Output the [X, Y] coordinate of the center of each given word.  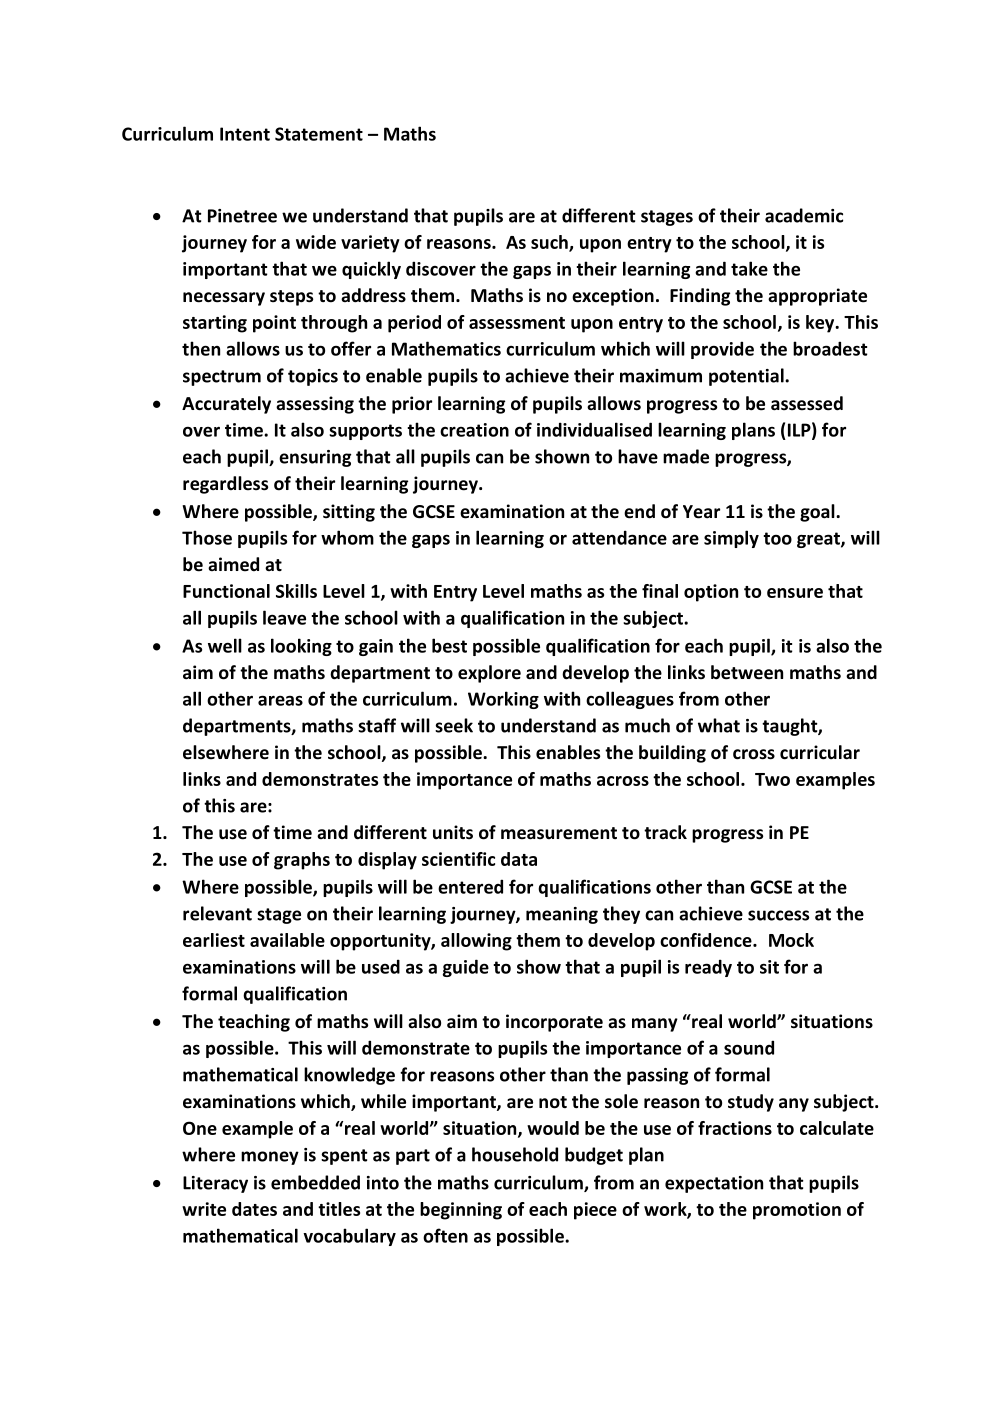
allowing [476, 942]
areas [280, 700]
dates [254, 1209]
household [515, 1154]
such [550, 243]
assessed [807, 403]
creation [474, 430]
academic [804, 215]
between [747, 672]
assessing [315, 405]
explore [489, 674]
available [287, 940]
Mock [791, 940]
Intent [245, 134]
